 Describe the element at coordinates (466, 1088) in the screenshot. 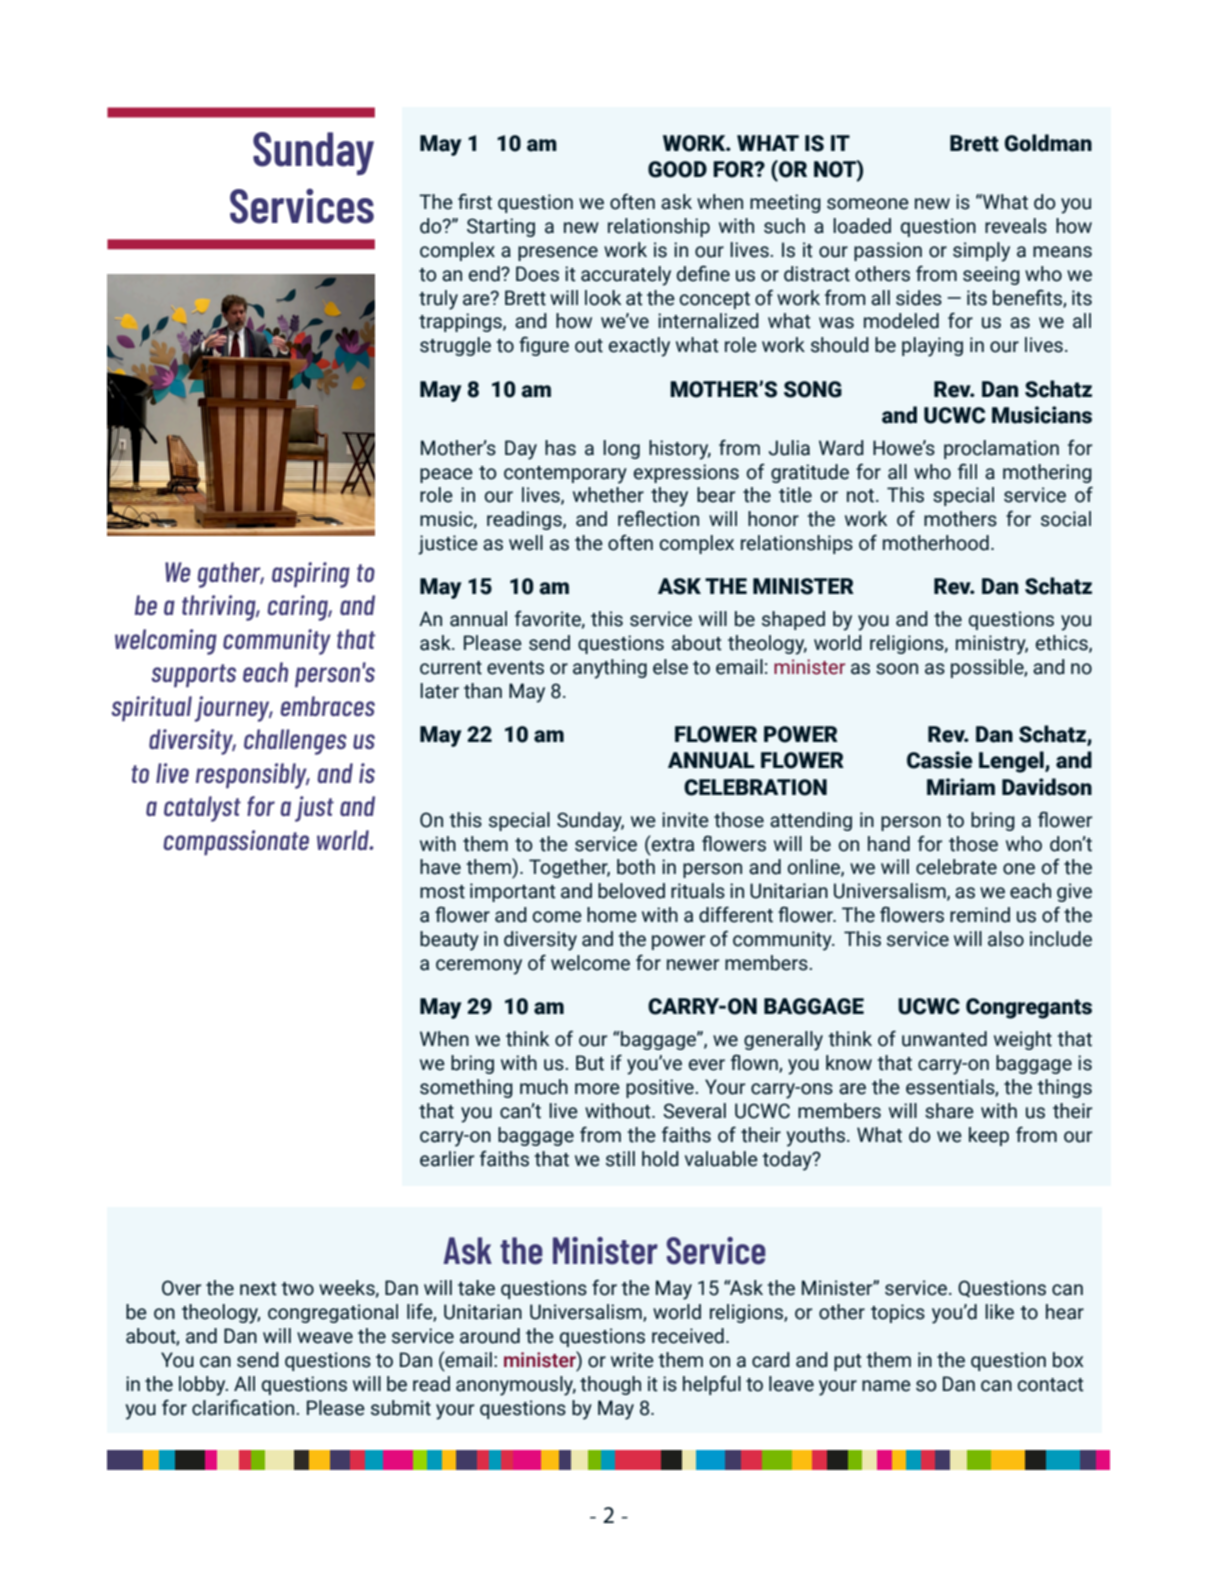

I see `something` at that location.
